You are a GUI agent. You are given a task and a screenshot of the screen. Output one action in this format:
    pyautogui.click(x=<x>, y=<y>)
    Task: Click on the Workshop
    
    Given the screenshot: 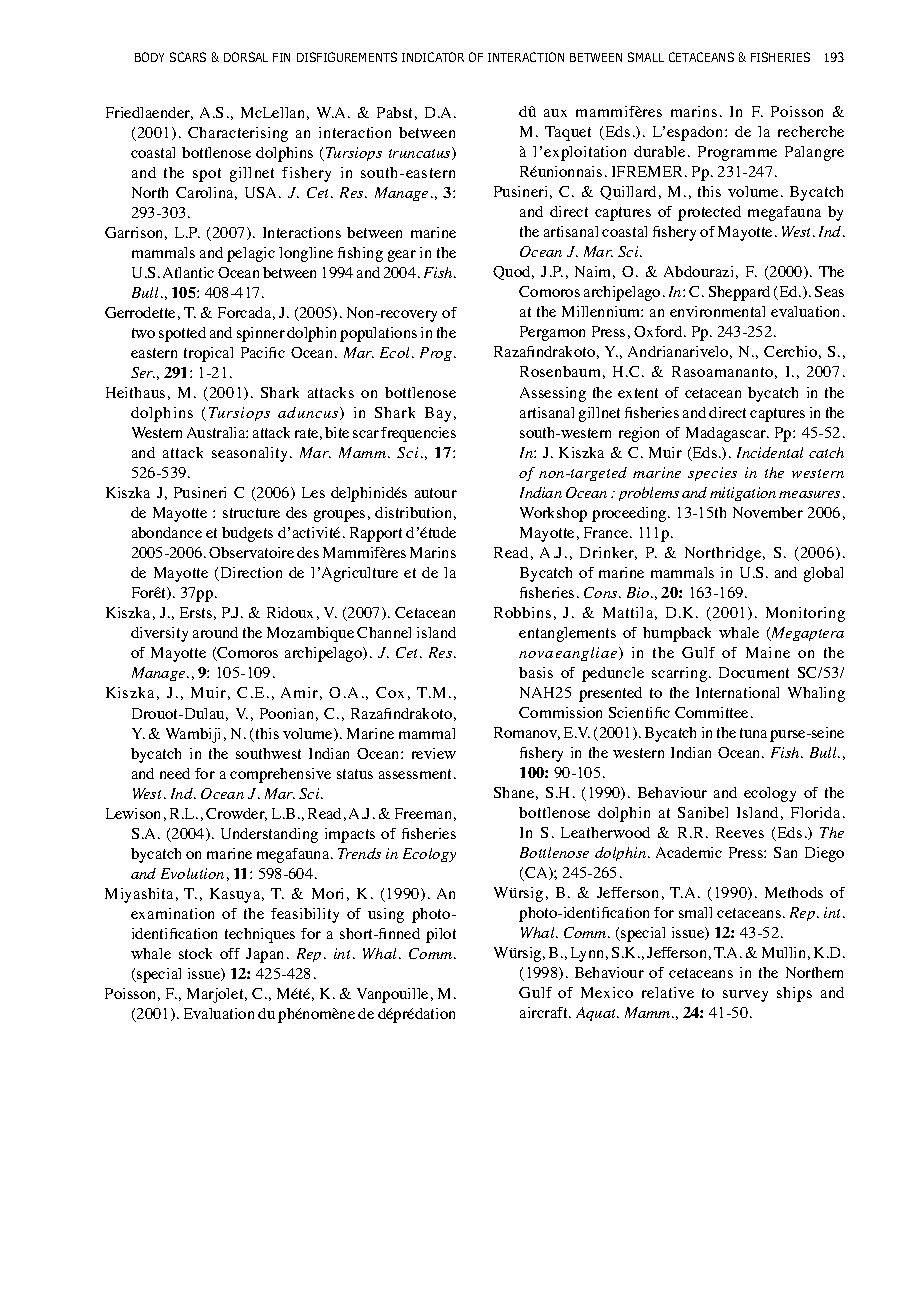 What is the action you would take?
    pyautogui.click(x=553, y=514)
